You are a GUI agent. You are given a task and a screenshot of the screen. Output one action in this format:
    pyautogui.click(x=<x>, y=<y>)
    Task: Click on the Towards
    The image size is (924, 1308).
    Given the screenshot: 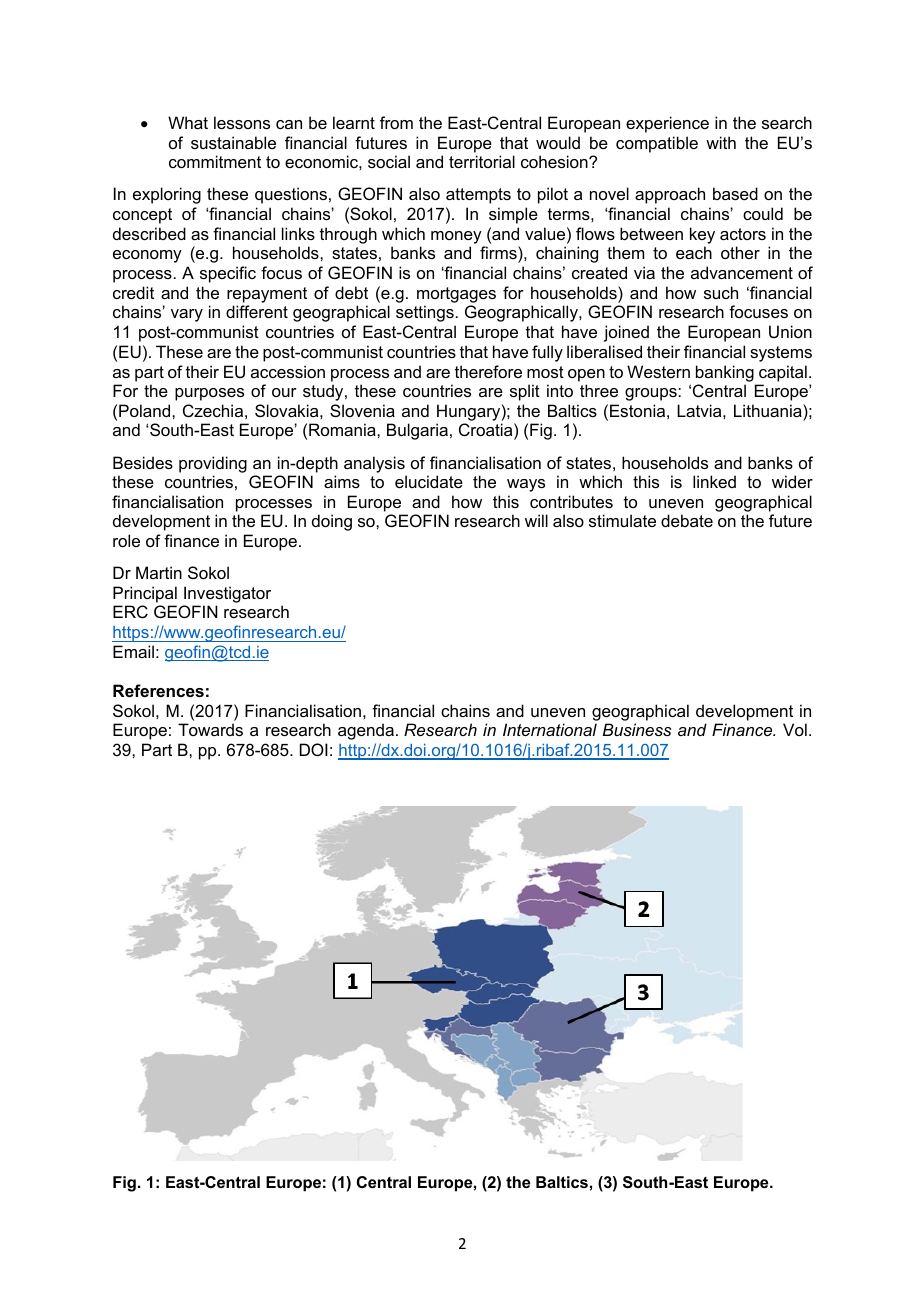 What is the action you would take?
    pyautogui.click(x=210, y=729)
